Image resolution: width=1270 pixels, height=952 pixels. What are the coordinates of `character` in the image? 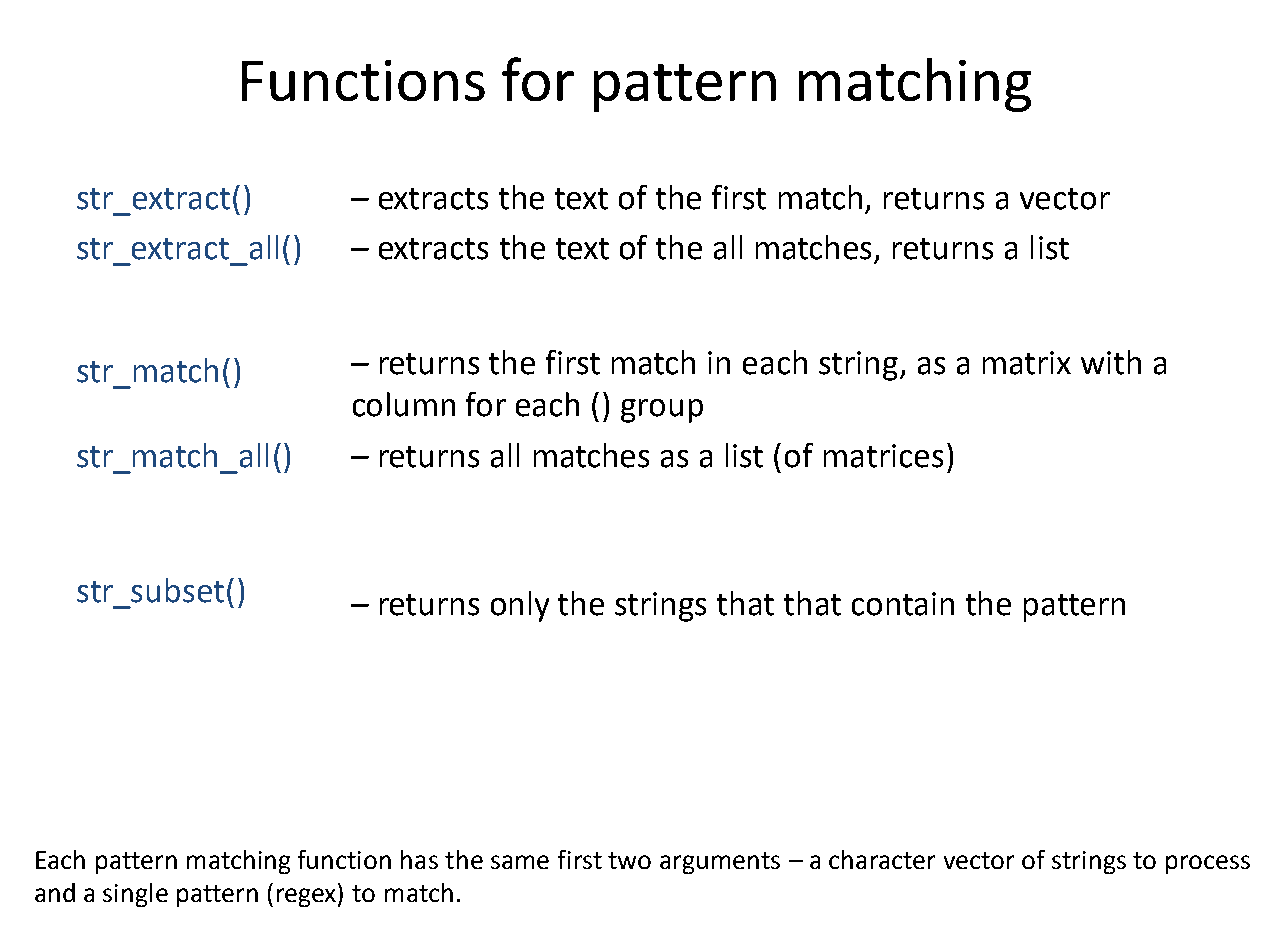 It's located at (882, 859).
